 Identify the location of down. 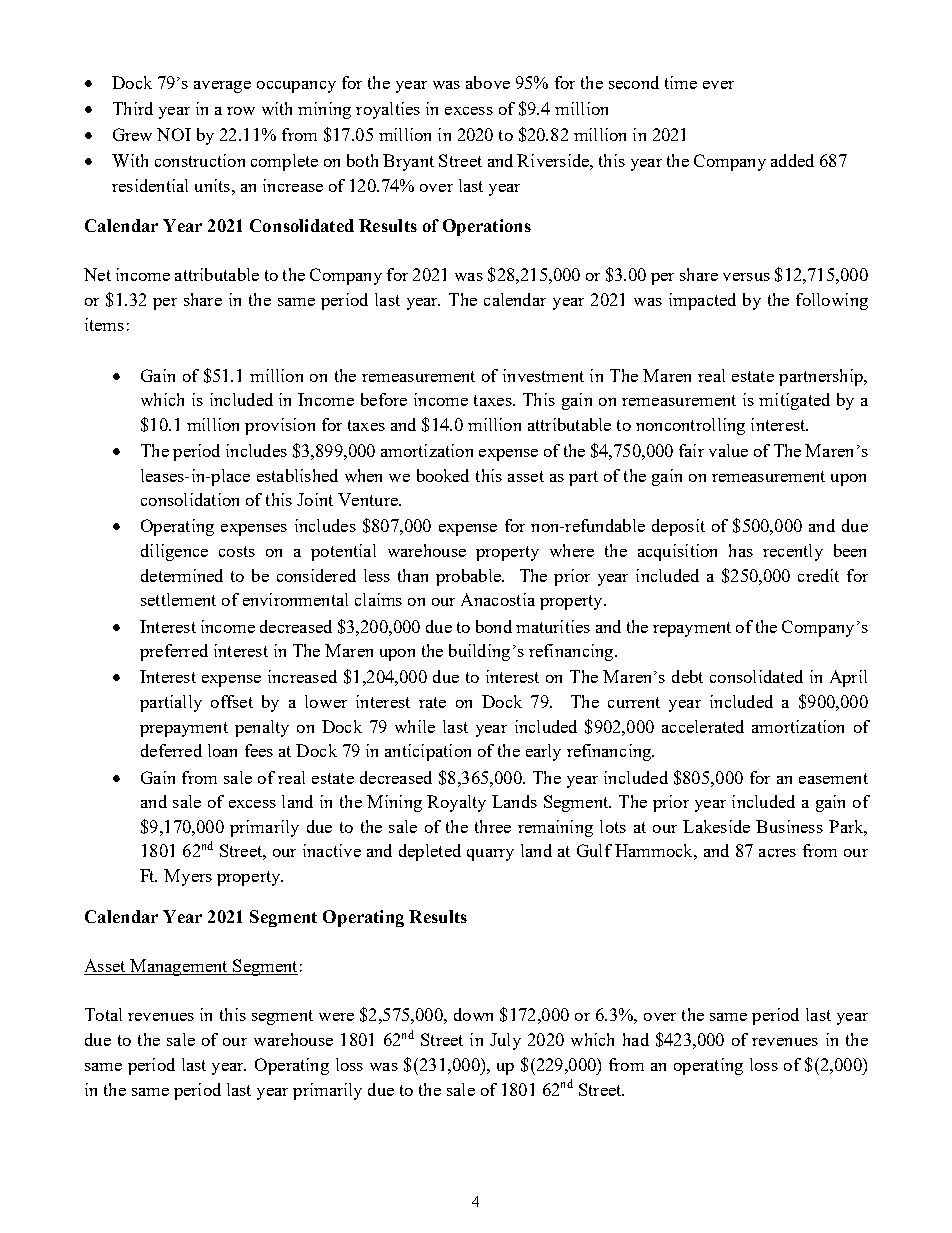
(473, 1014).
